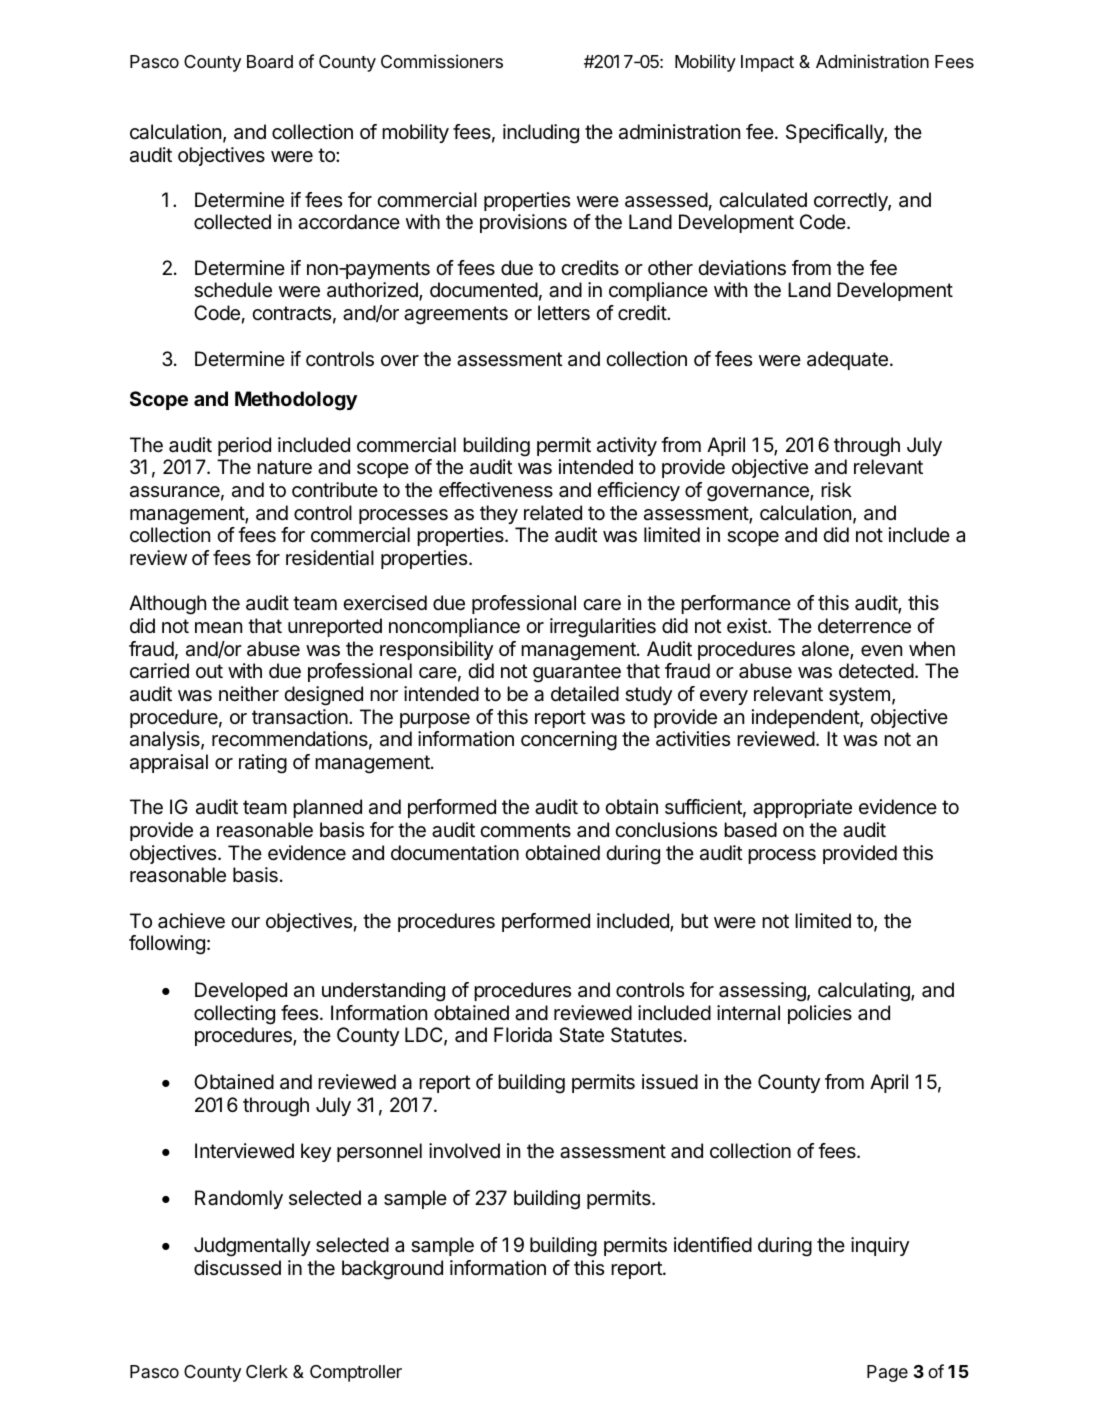  What do you see at coordinates (267, 1371) in the document?
I see `Clerk` at bounding box center [267, 1371].
